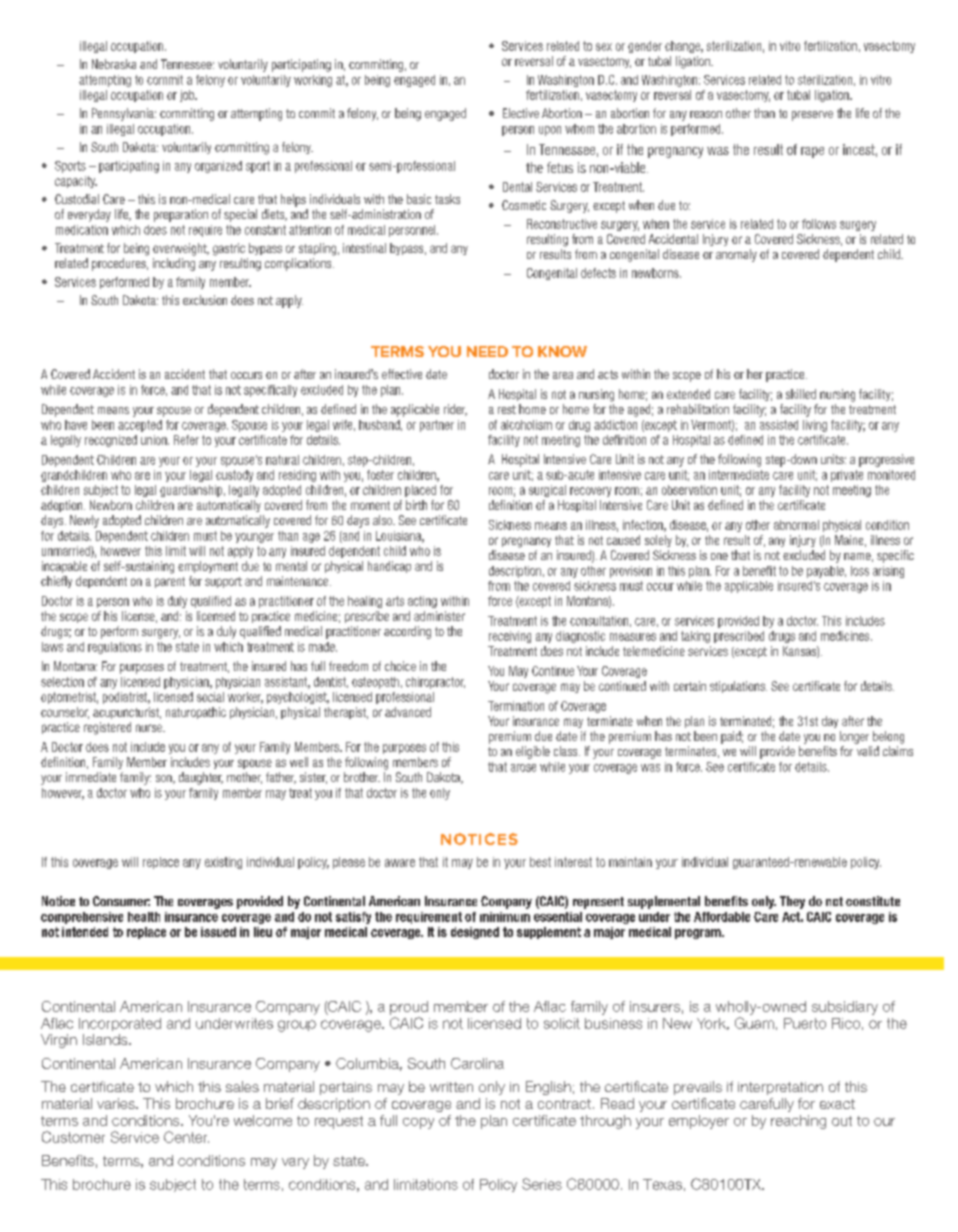  Describe the element at coordinates (521, 113) in the screenshot. I see `Elective` at that location.
